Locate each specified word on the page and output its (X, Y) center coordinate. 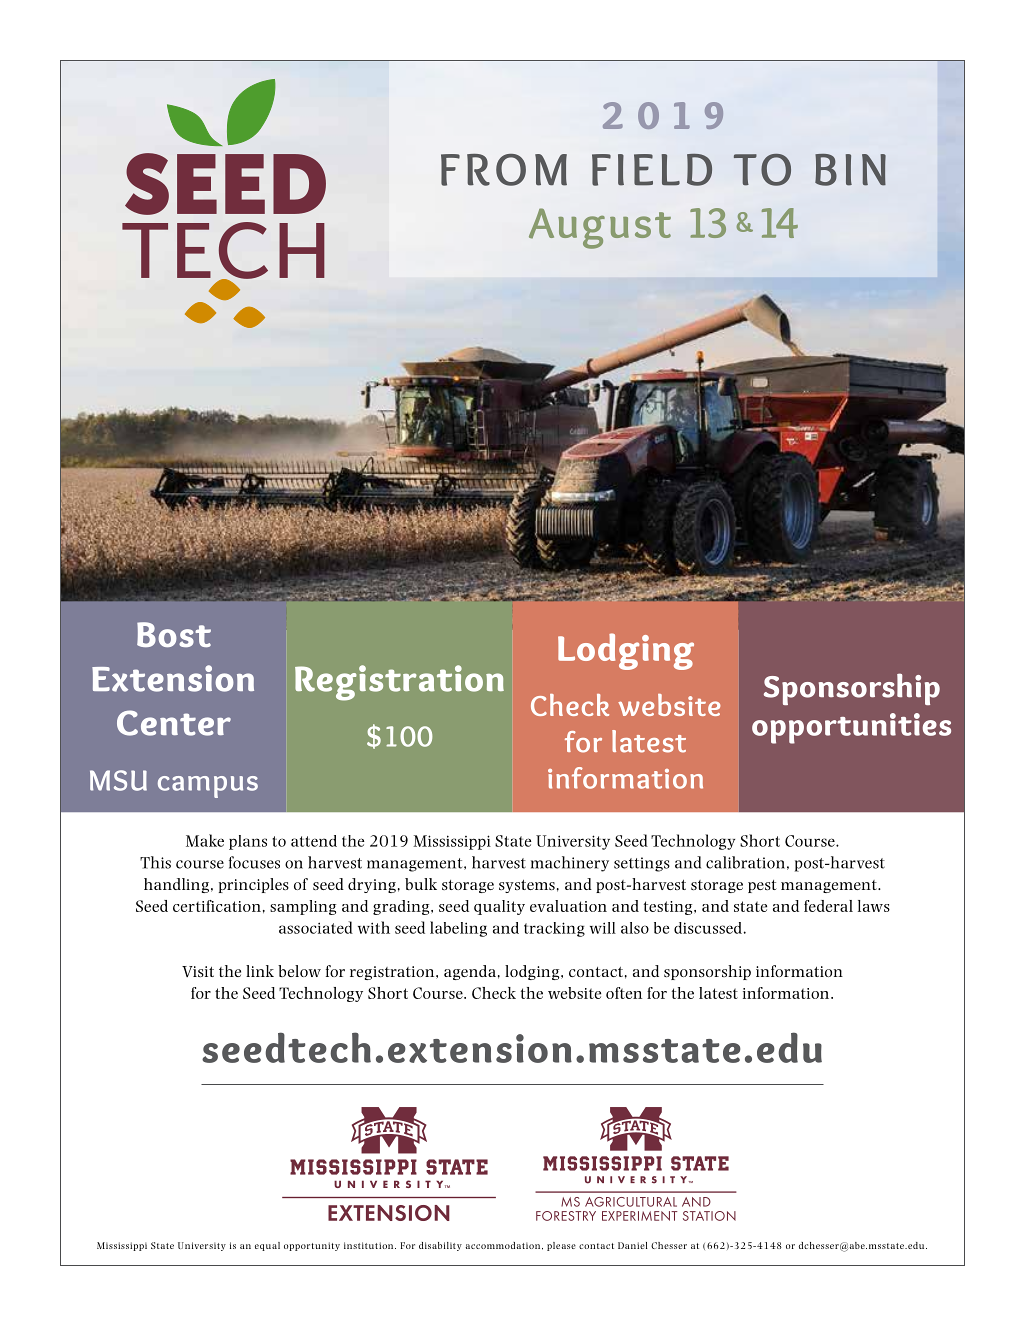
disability (440, 1246)
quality (499, 907)
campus (208, 787)
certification (217, 906)
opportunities (851, 728)
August (600, 228)
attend (314, 841)
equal (267, 1246)
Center (174, 723)
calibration (745, 862)
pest (762, 886)
